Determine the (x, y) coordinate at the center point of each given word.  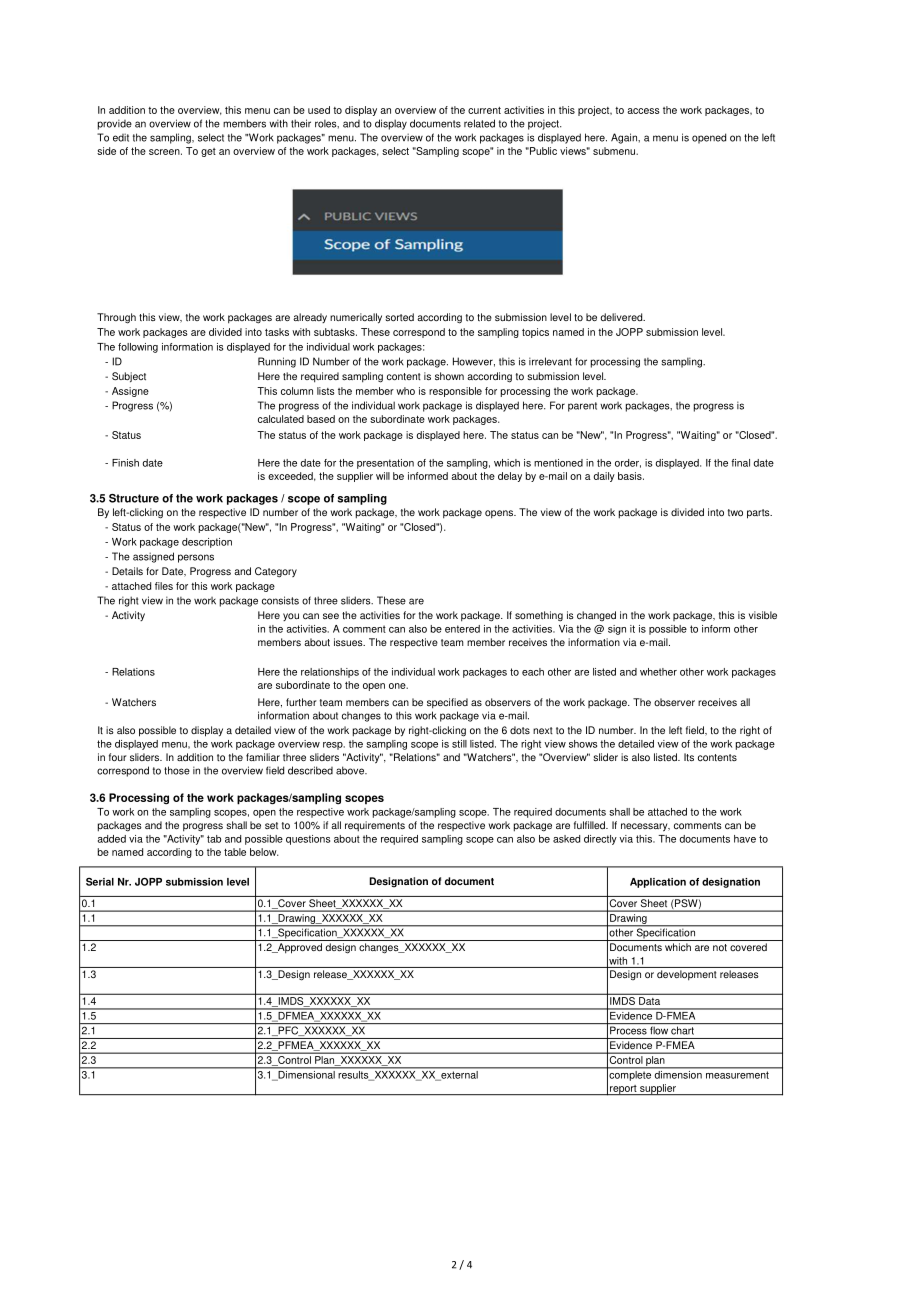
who (405, 391)
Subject (129, 377)
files (164, 586)
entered (462, 629)
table (235, 852)
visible (763, 615)
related (479, 123)
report (623, 1090)
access (643, 111)
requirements (375, 826)
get (208, 152)
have (745, 839)
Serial (100, 882)
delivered (622, 317)
